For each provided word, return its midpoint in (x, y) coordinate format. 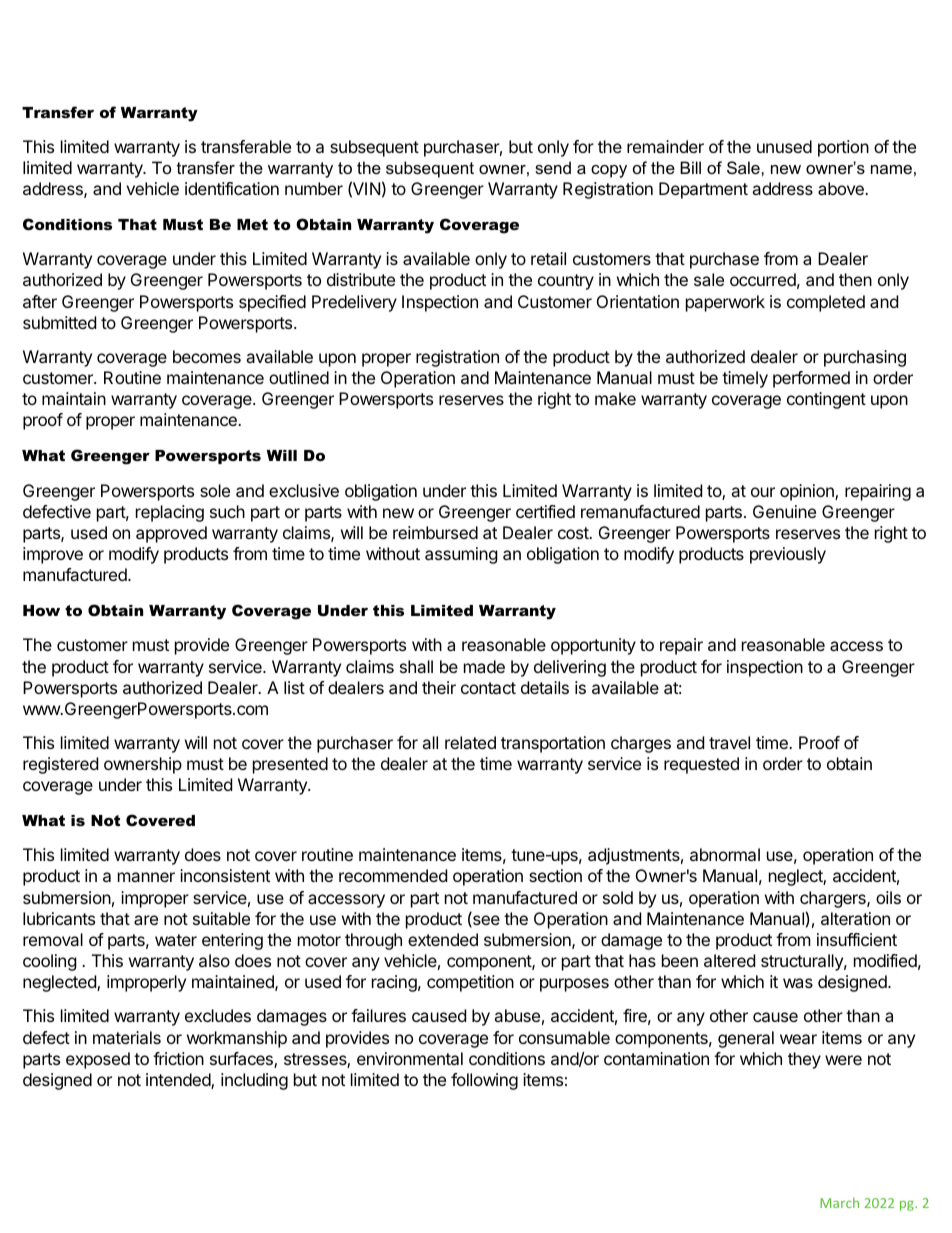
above (842, 188)
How (41, 610)
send (553, 167)
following (484, 1081)
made (484, 666)
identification (232, 188)
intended (179, 1081)
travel (729, 742)
